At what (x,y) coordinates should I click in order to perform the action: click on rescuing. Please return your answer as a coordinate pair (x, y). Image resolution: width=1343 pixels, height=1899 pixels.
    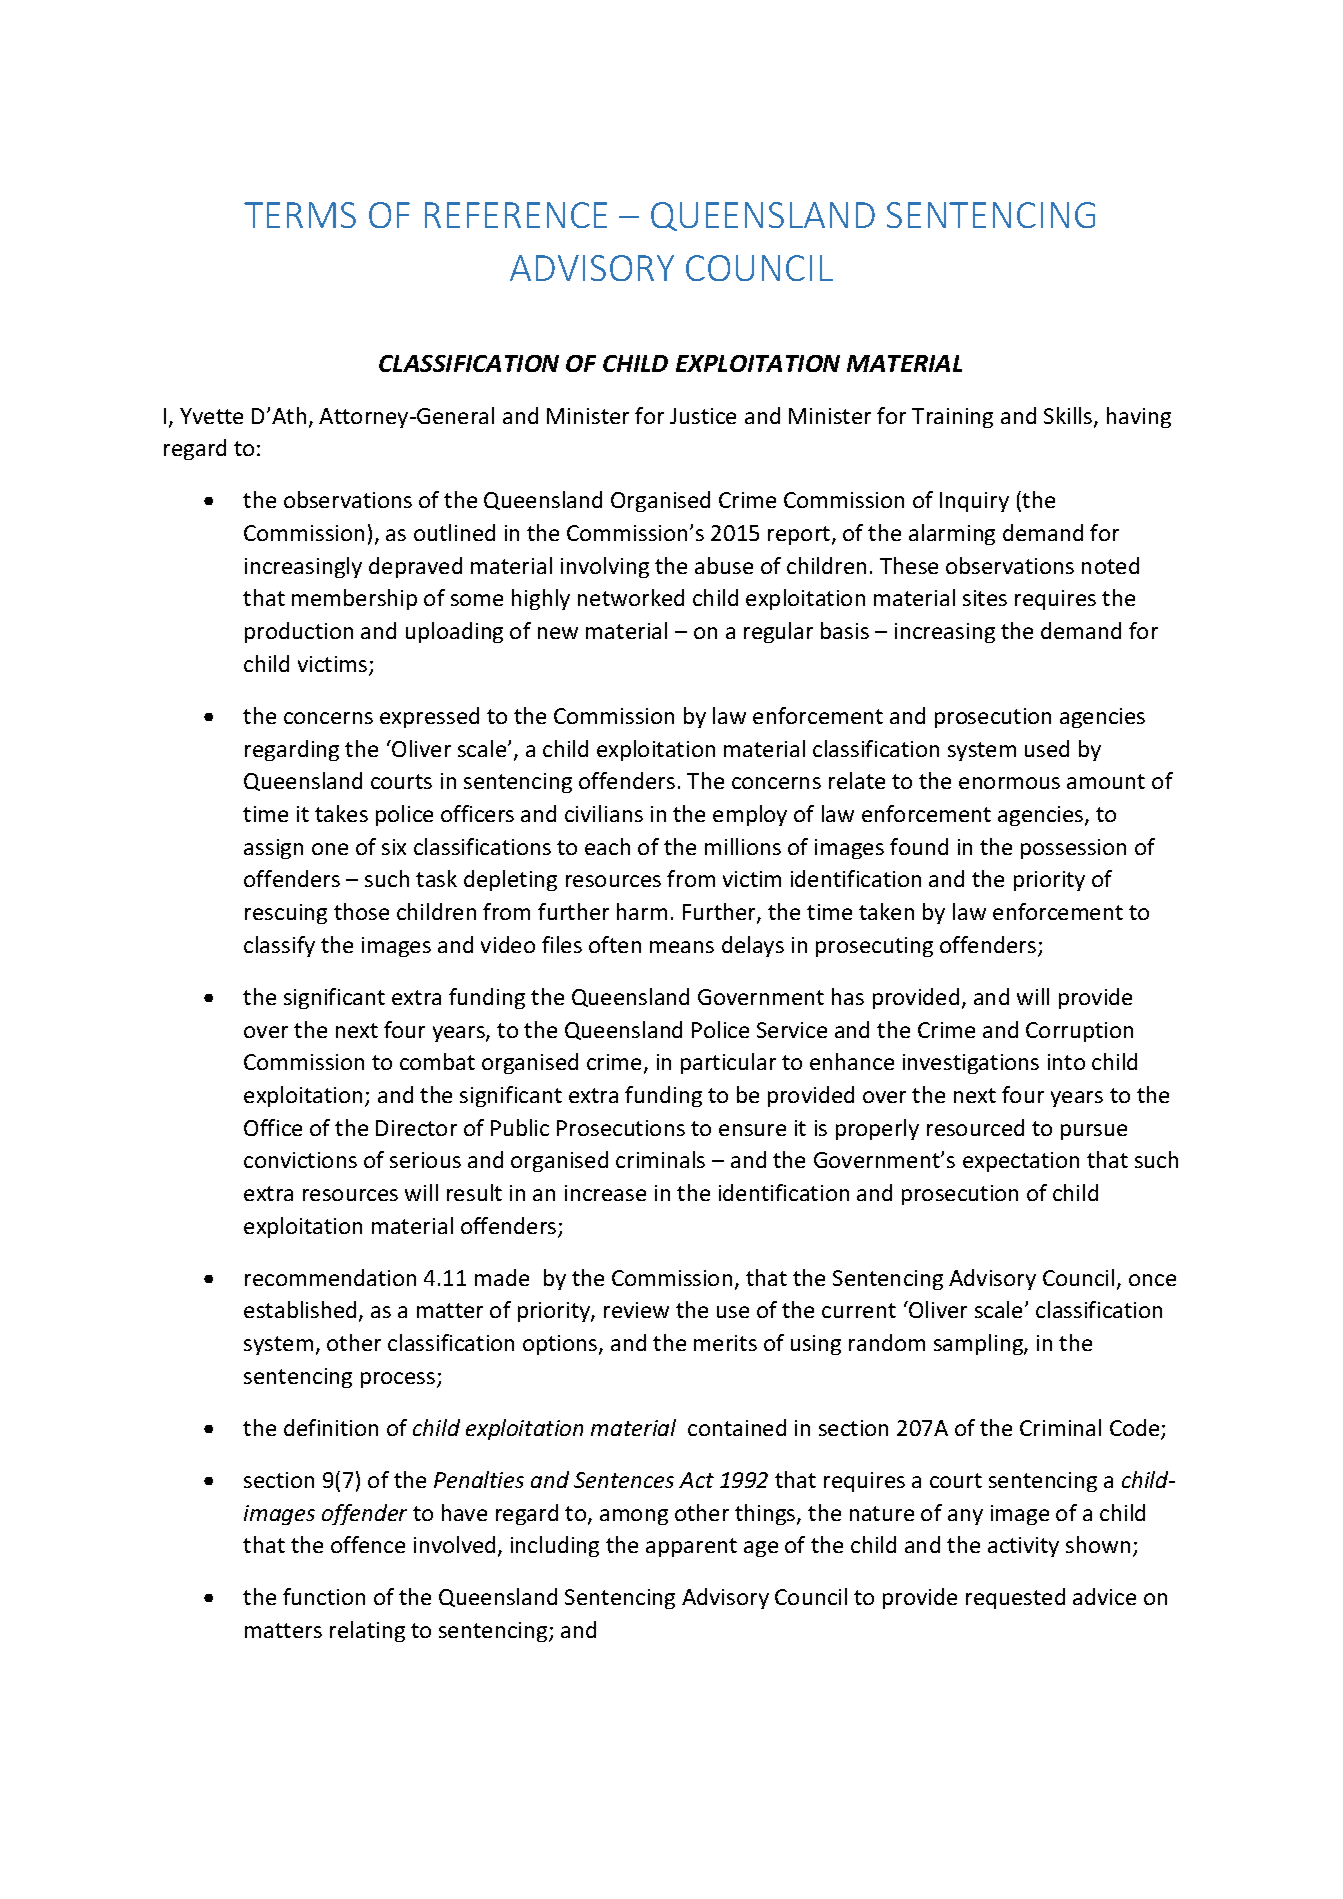
    Looking at the image, I should click on (286, 914).
